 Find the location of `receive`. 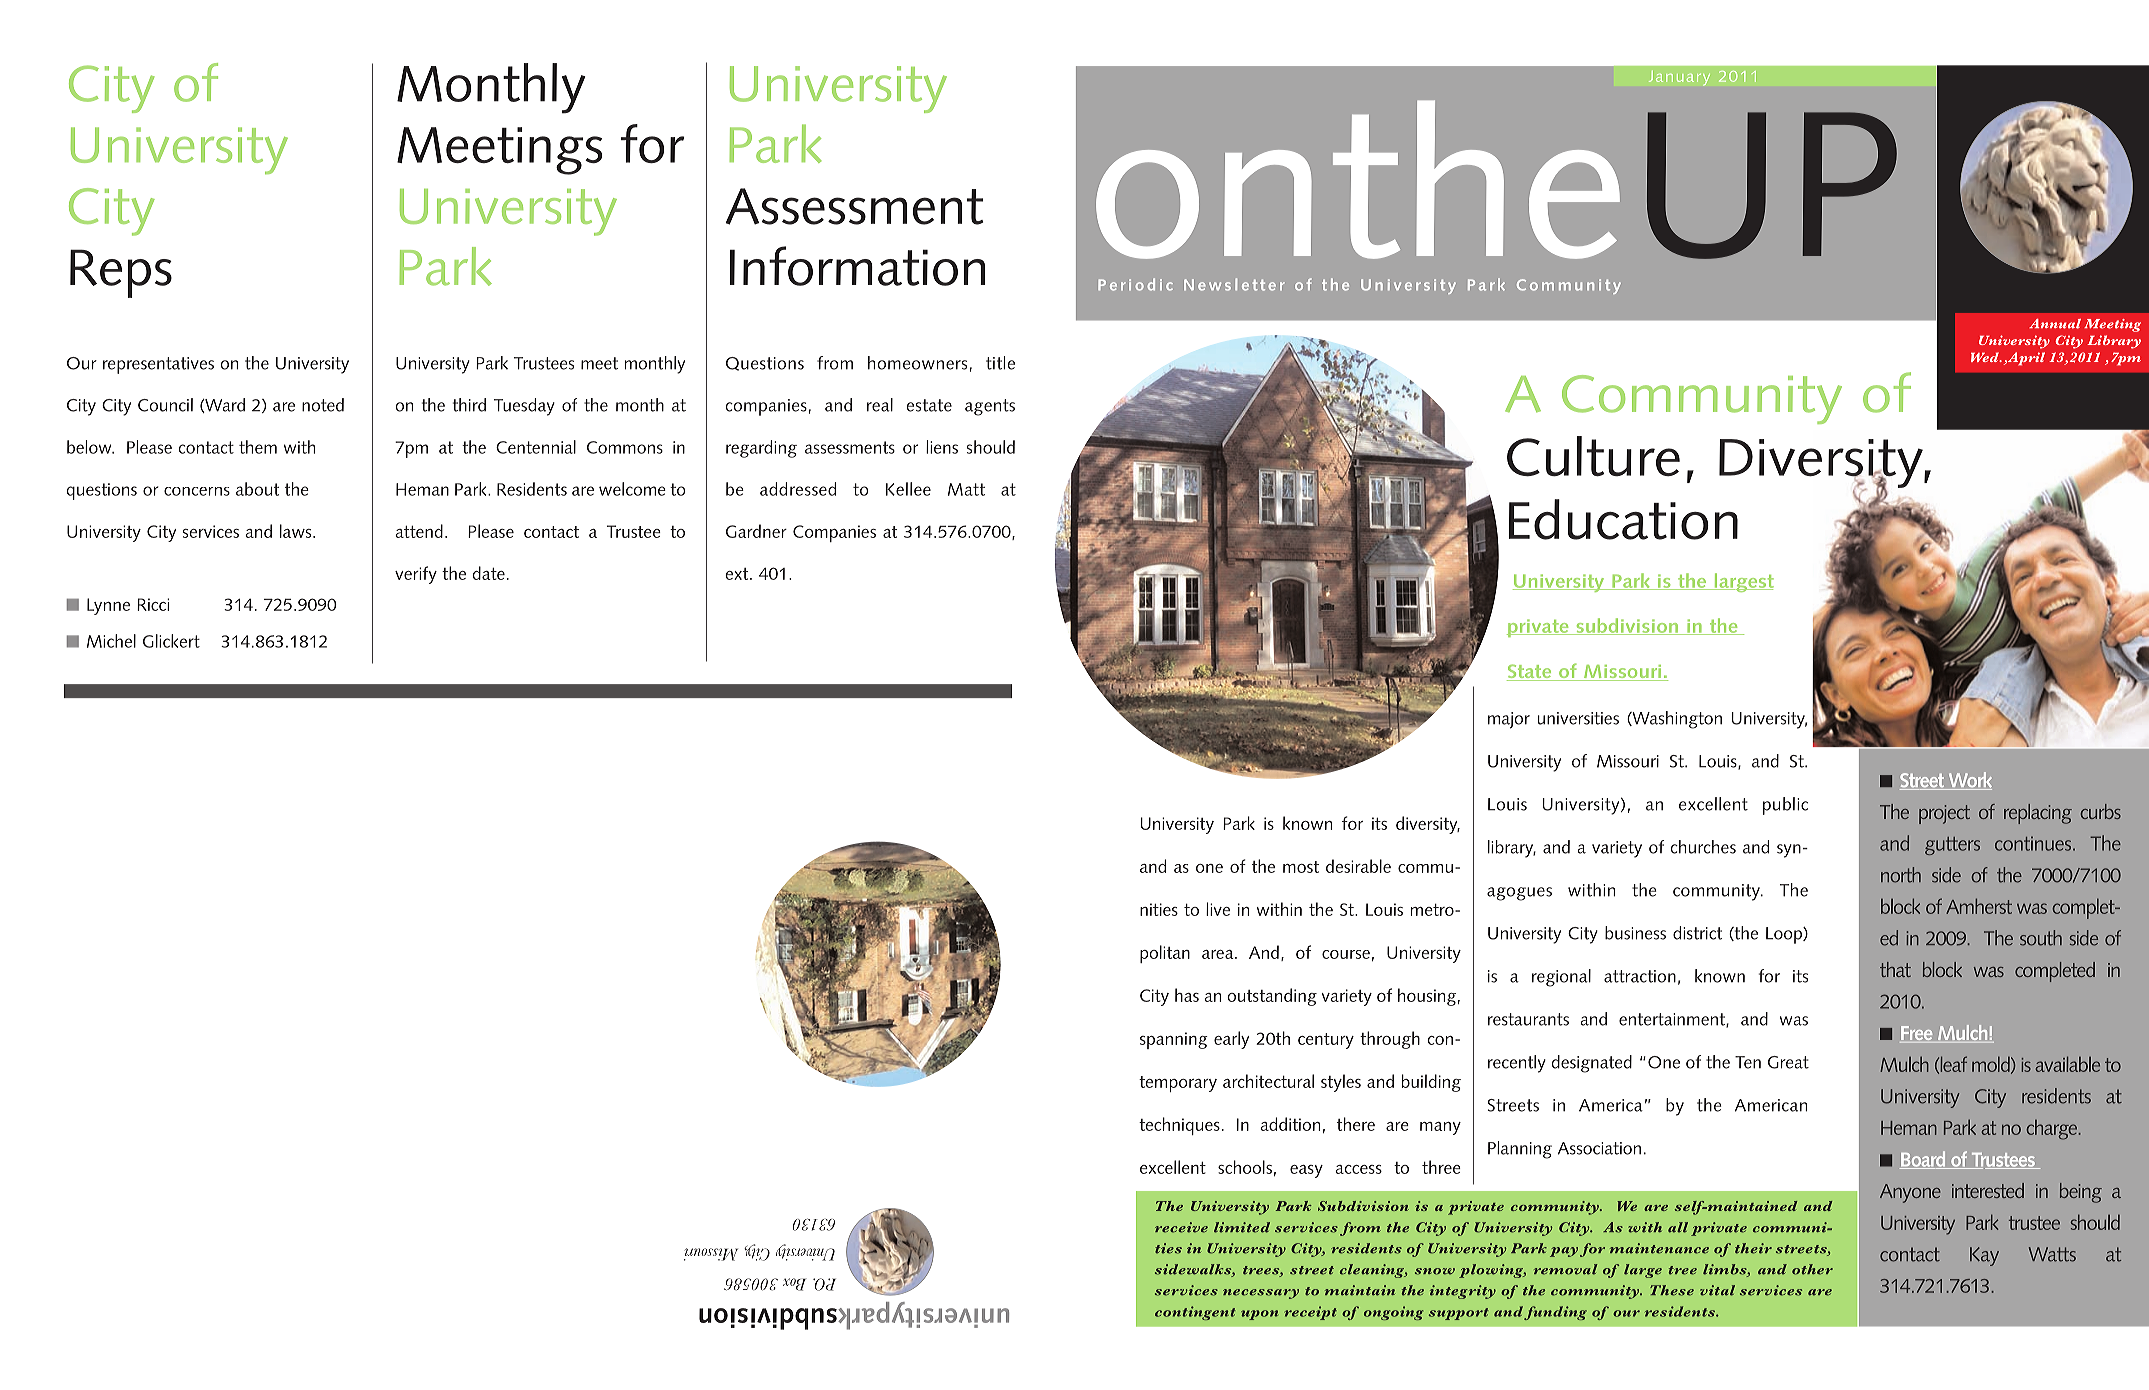

receive is located at coordinates (1181, 1227).
